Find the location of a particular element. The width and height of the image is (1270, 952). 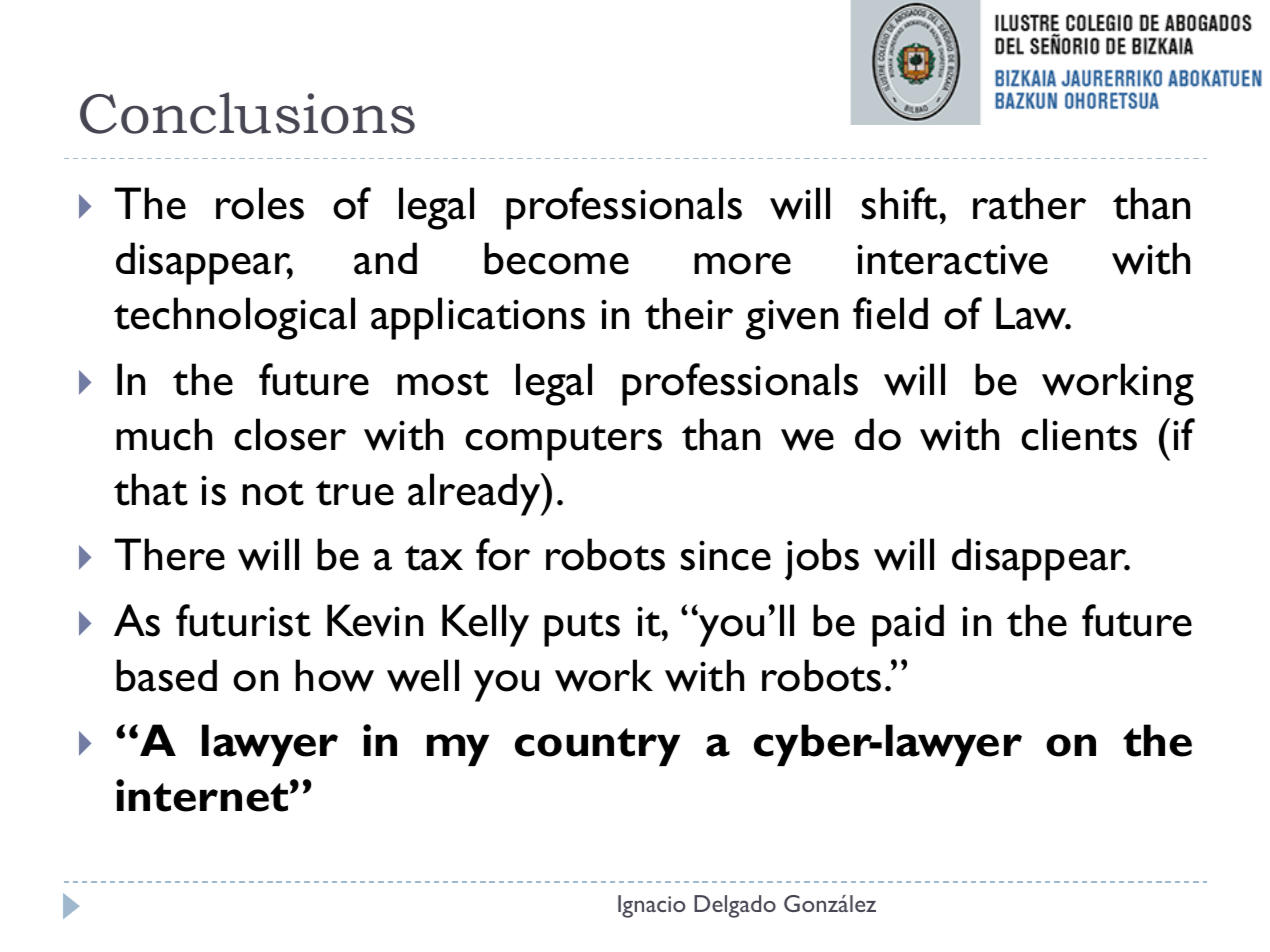

not is located at coordinates (273, 493).
